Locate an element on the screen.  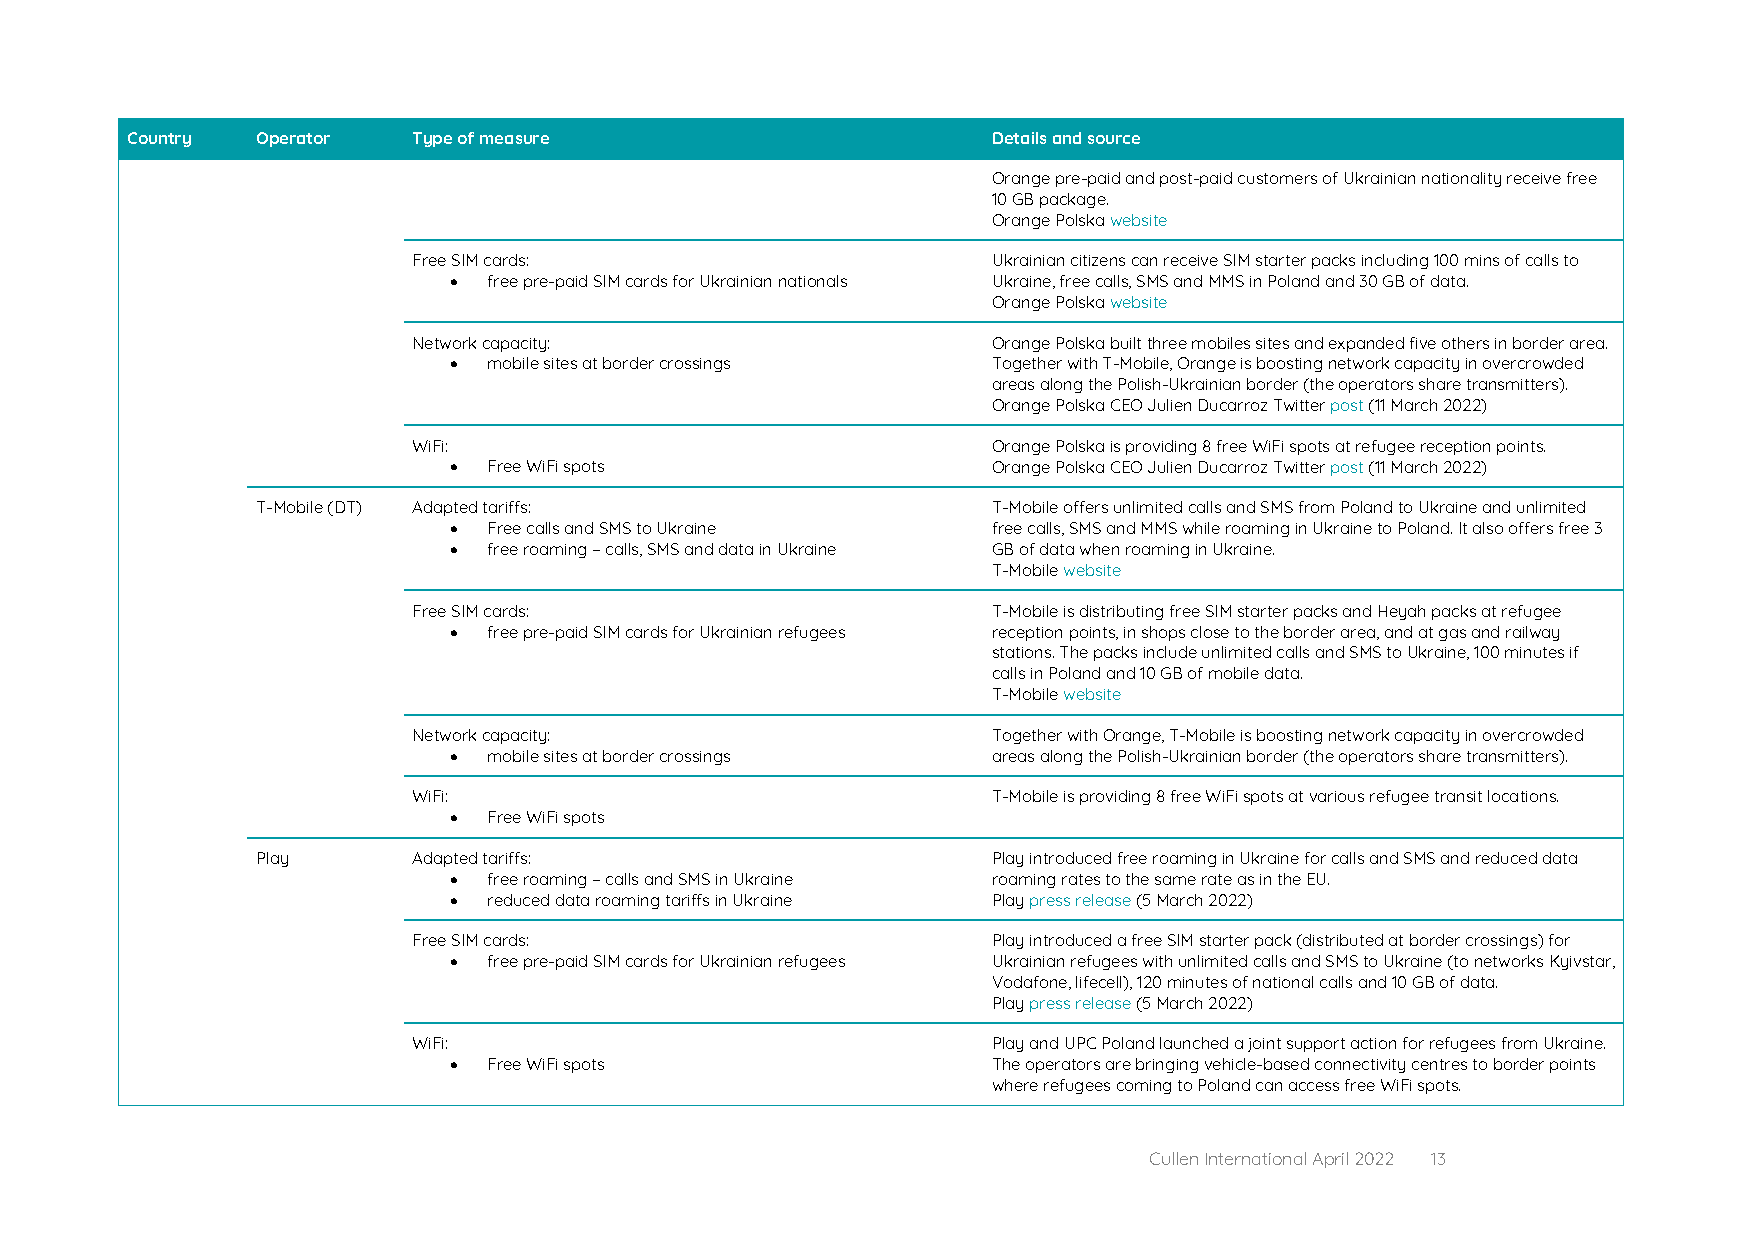
Details is located at coordinates (1019, 138).
